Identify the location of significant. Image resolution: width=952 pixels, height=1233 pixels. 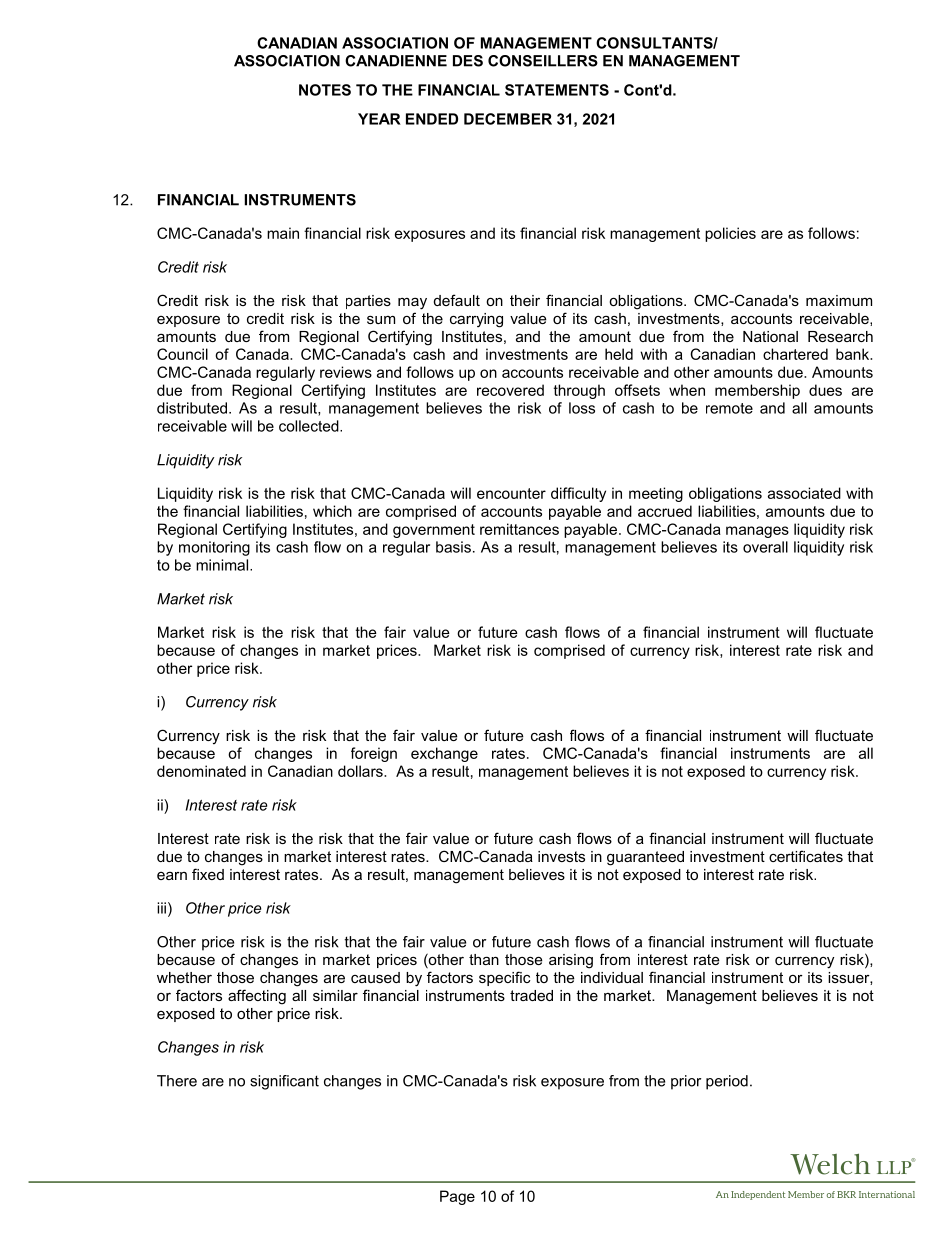
(284, 1082).
